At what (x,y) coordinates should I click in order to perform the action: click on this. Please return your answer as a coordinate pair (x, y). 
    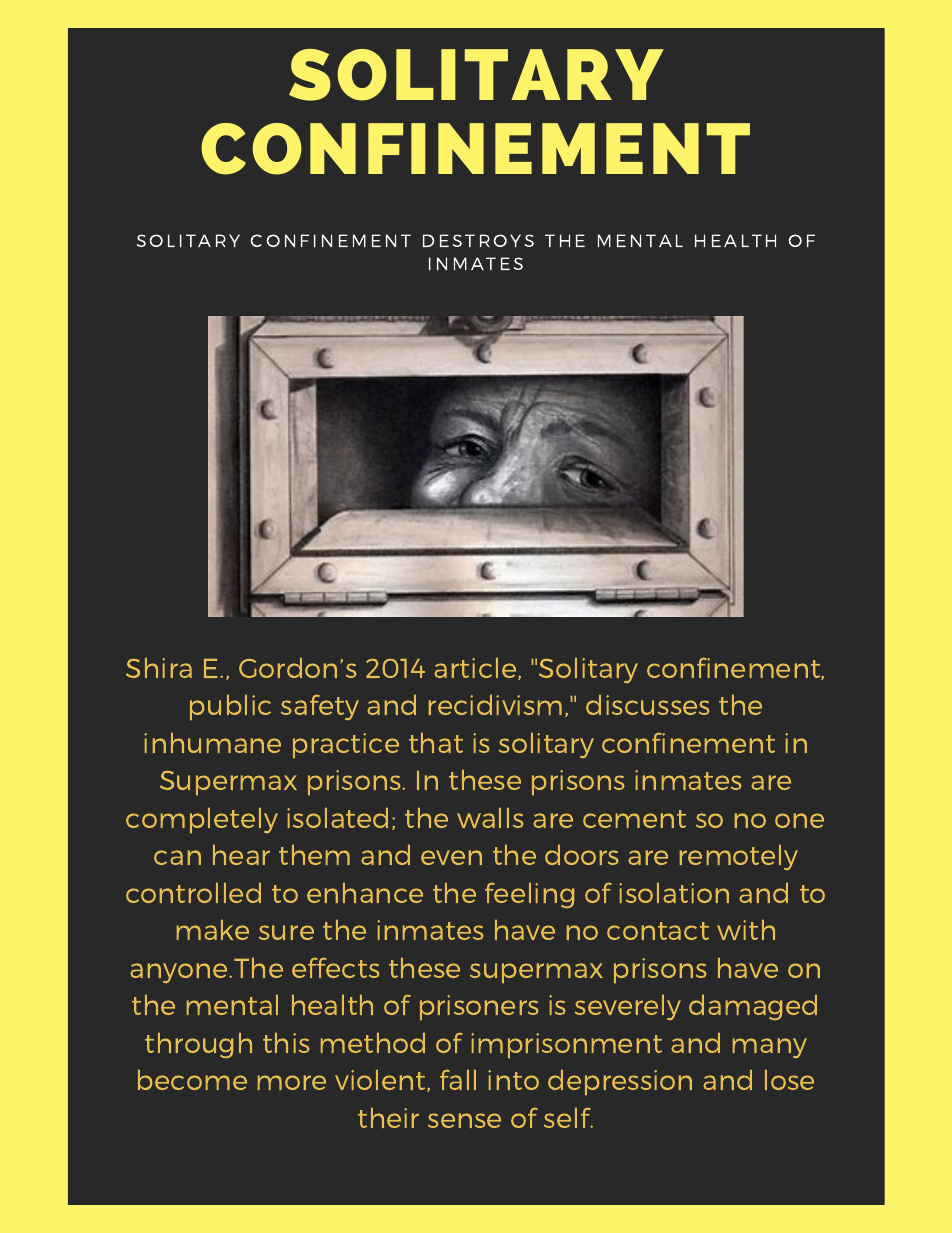
    Looking at the image, I should click on (286, 1043).
